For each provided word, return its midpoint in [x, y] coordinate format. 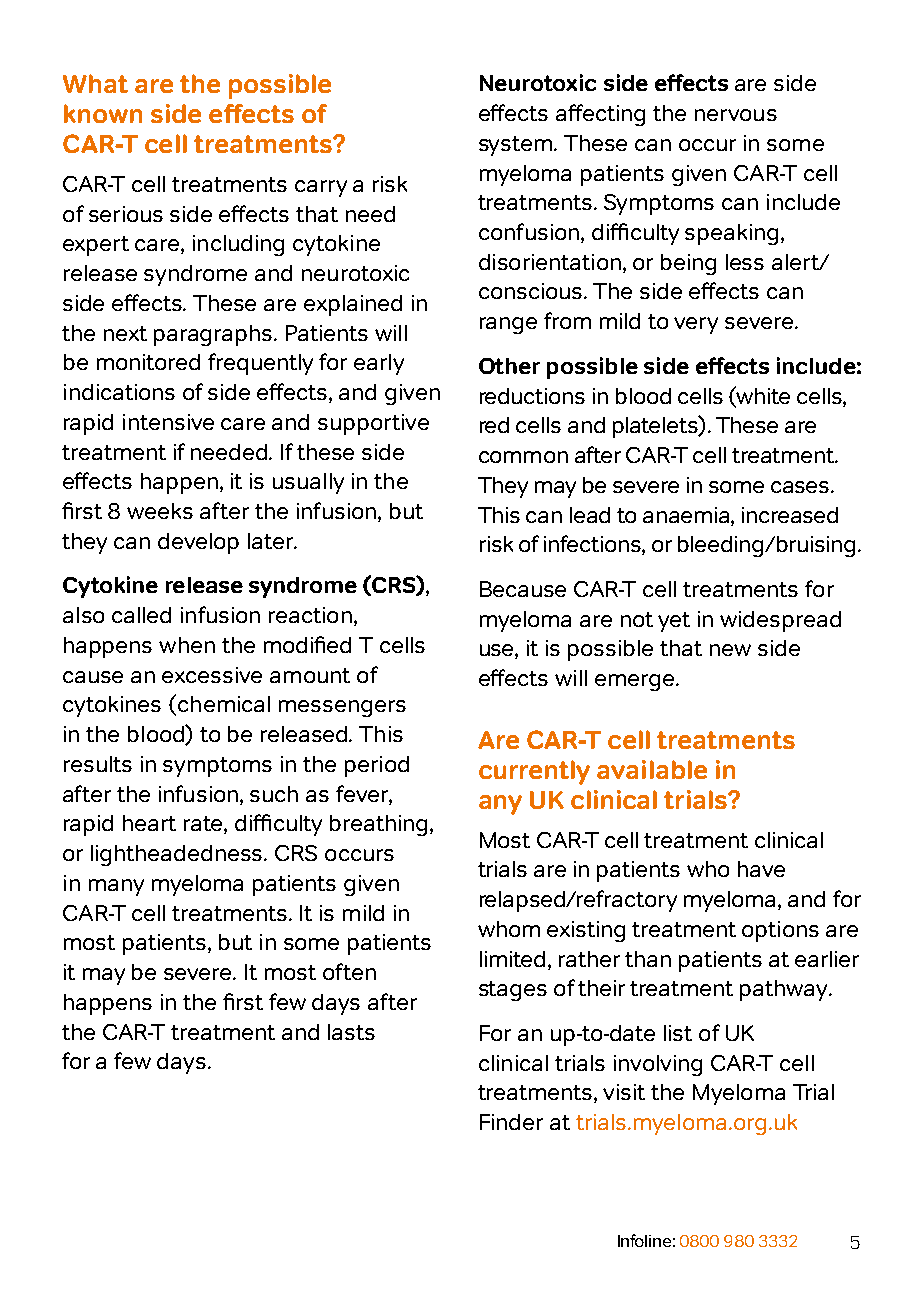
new [730, 650]
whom [509, 929]
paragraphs [214, 335]
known [103, 113]
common [523, 457]
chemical [224, 704]
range [508, 325]
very [696, 325]
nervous [736, 115]
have [761, 869]
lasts [351, 1032]
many [116, 887]
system [517, 146]
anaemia [687, 515]
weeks [160, 511]
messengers [342, 708]
